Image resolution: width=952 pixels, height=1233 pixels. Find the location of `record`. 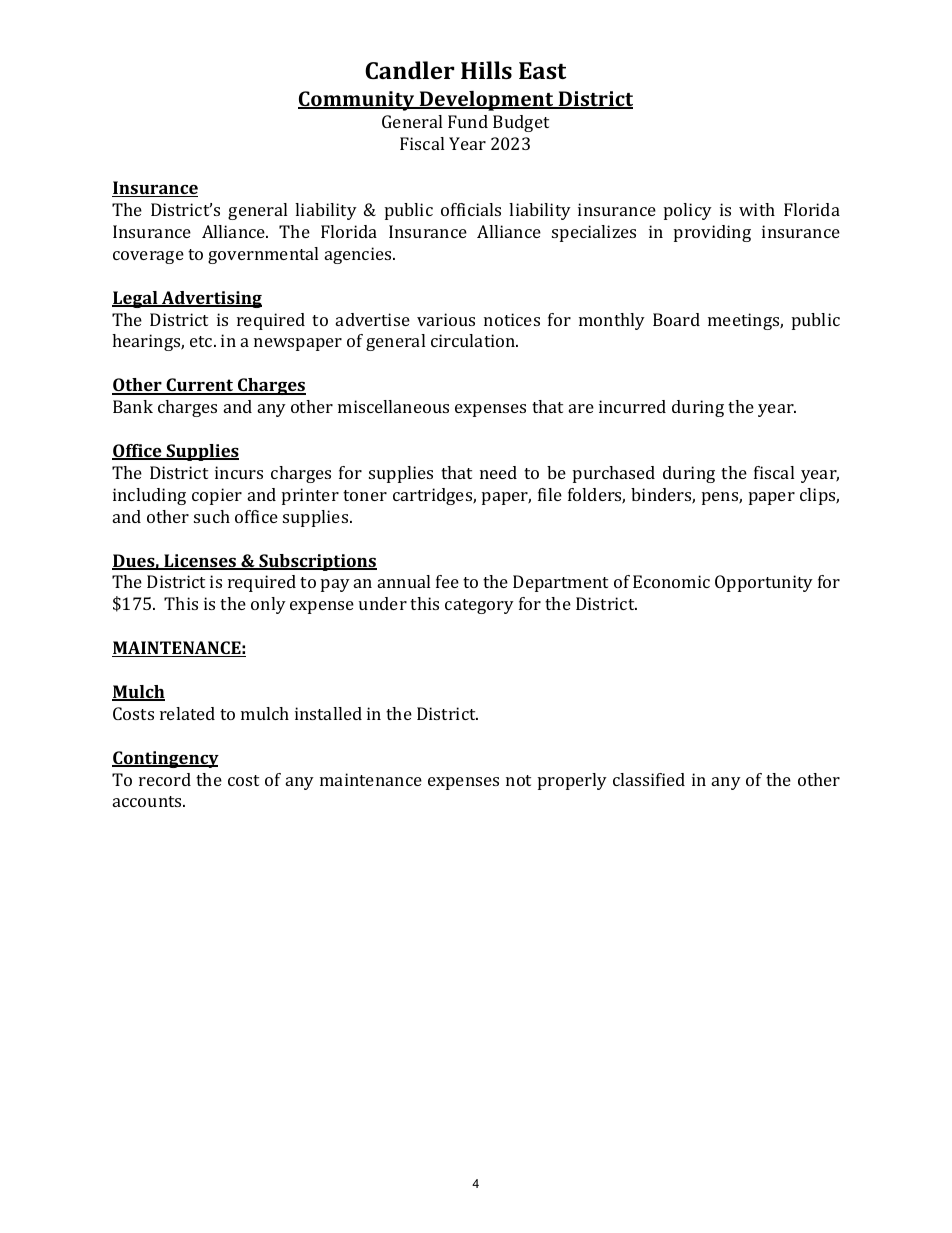

record is located at coordinates (165, 779).
